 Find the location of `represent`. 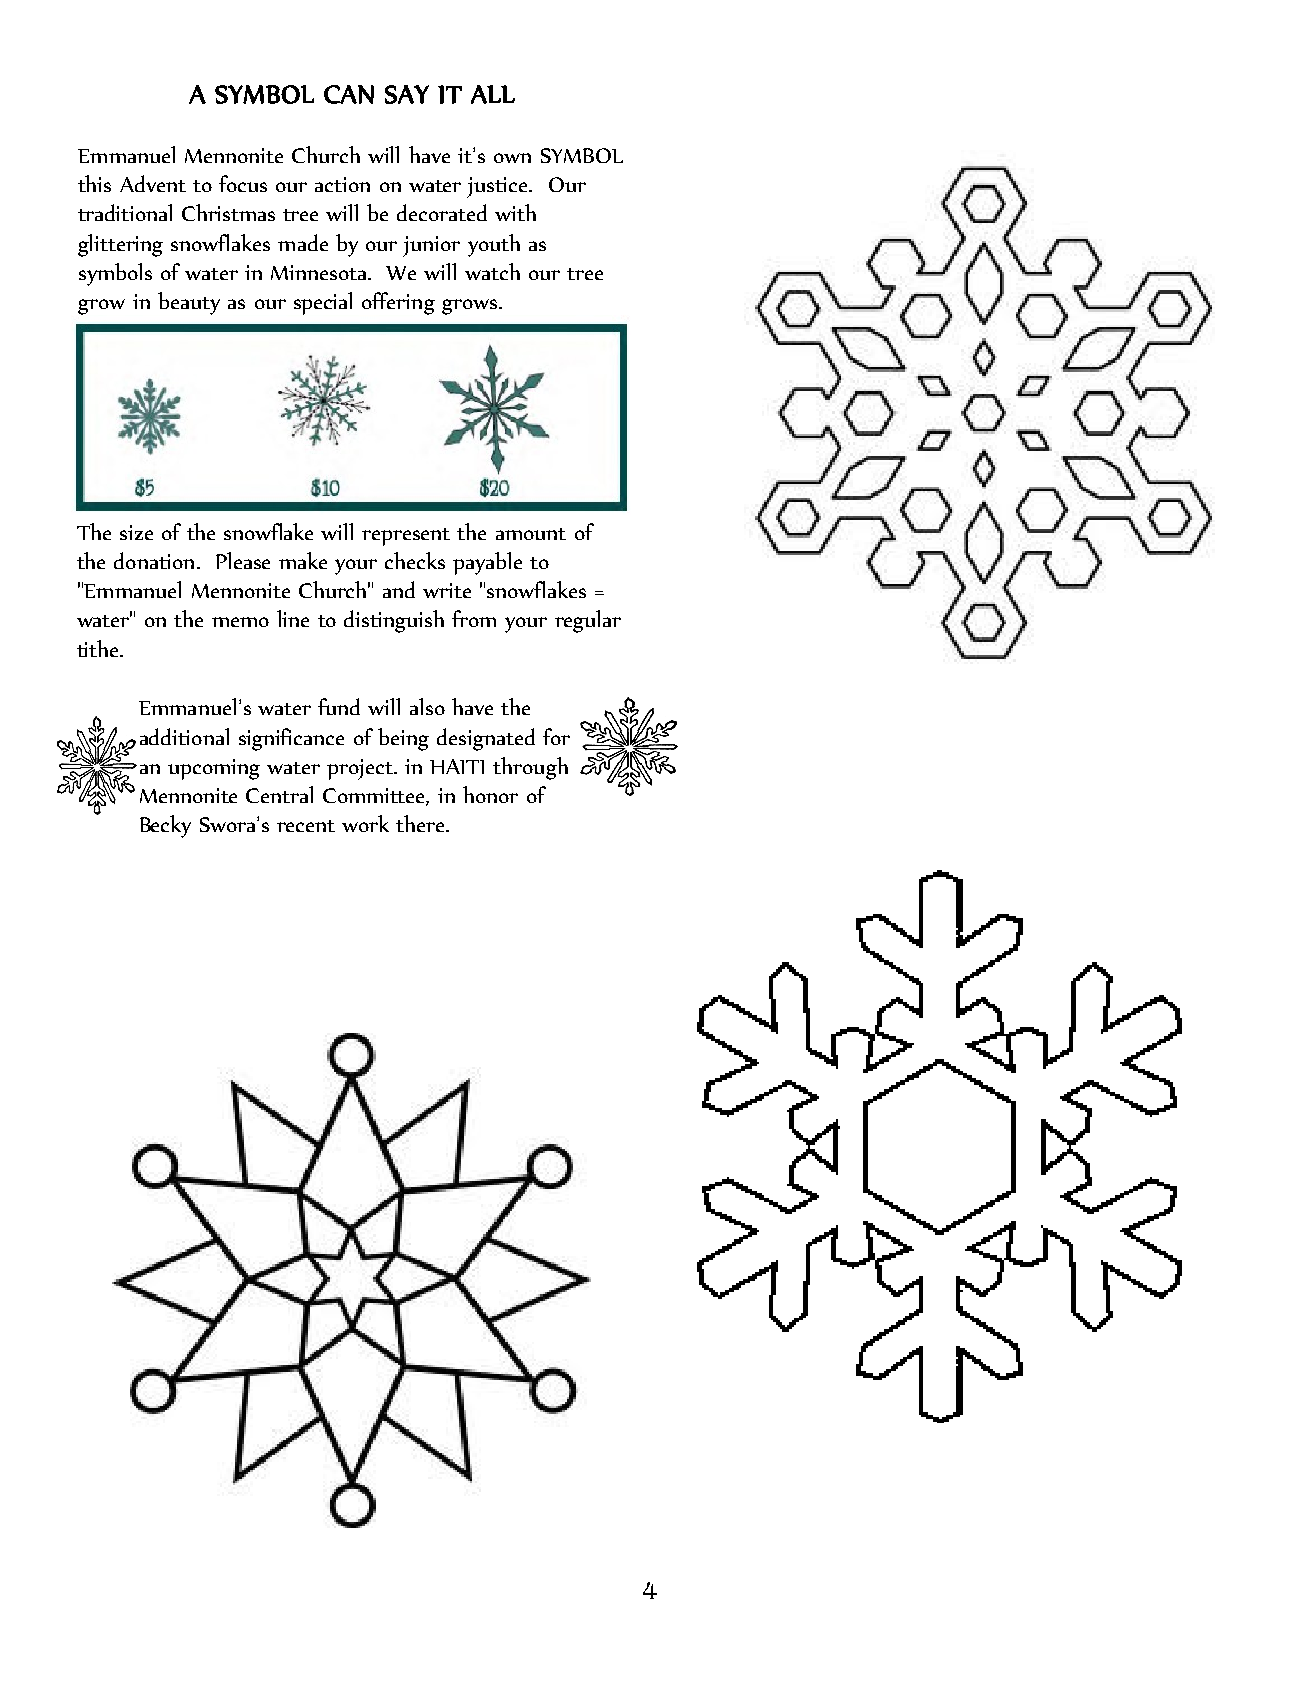

represent is located at coordinates (406, 537).
